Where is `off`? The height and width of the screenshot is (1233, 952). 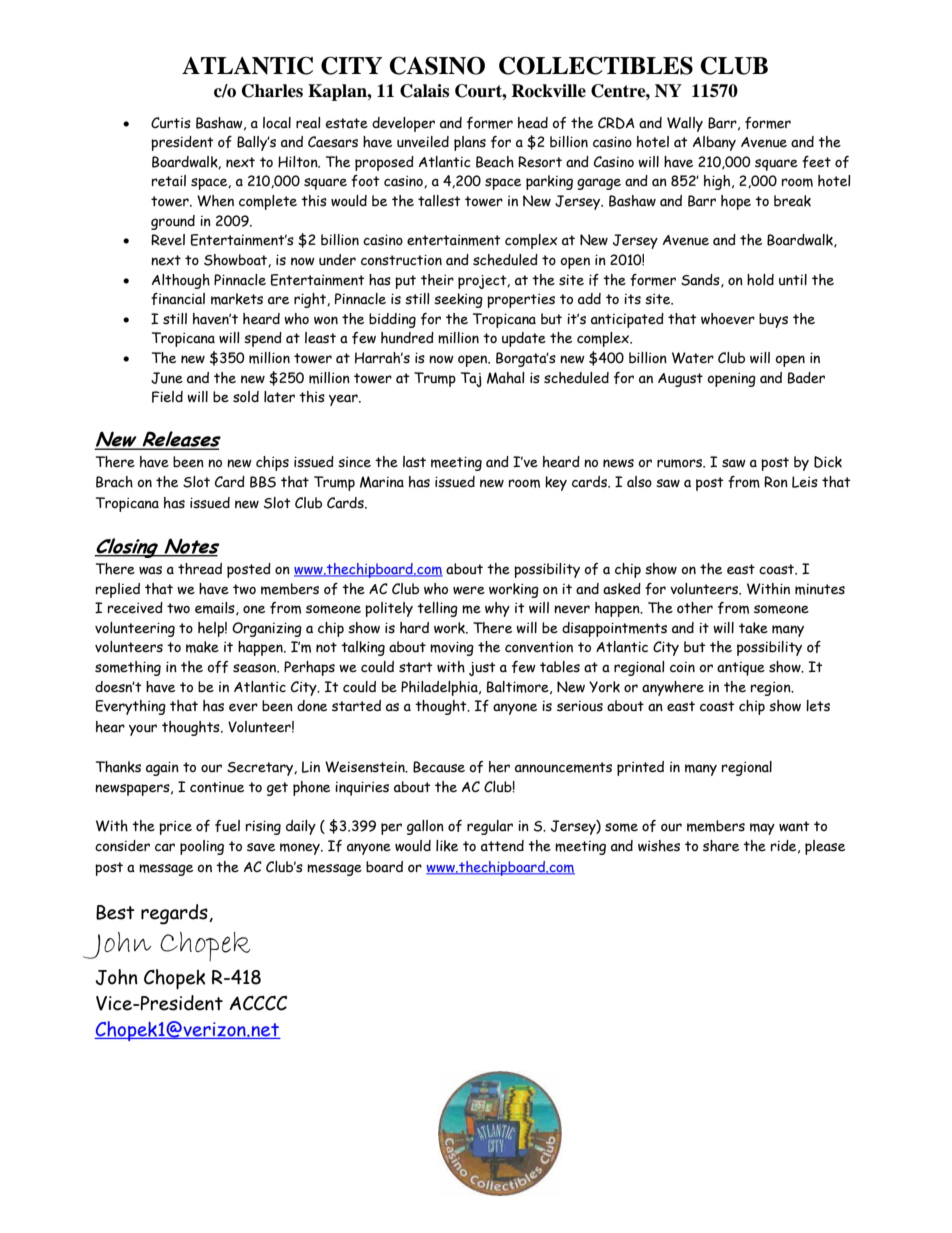
off is located at coordinates (217, 667).
